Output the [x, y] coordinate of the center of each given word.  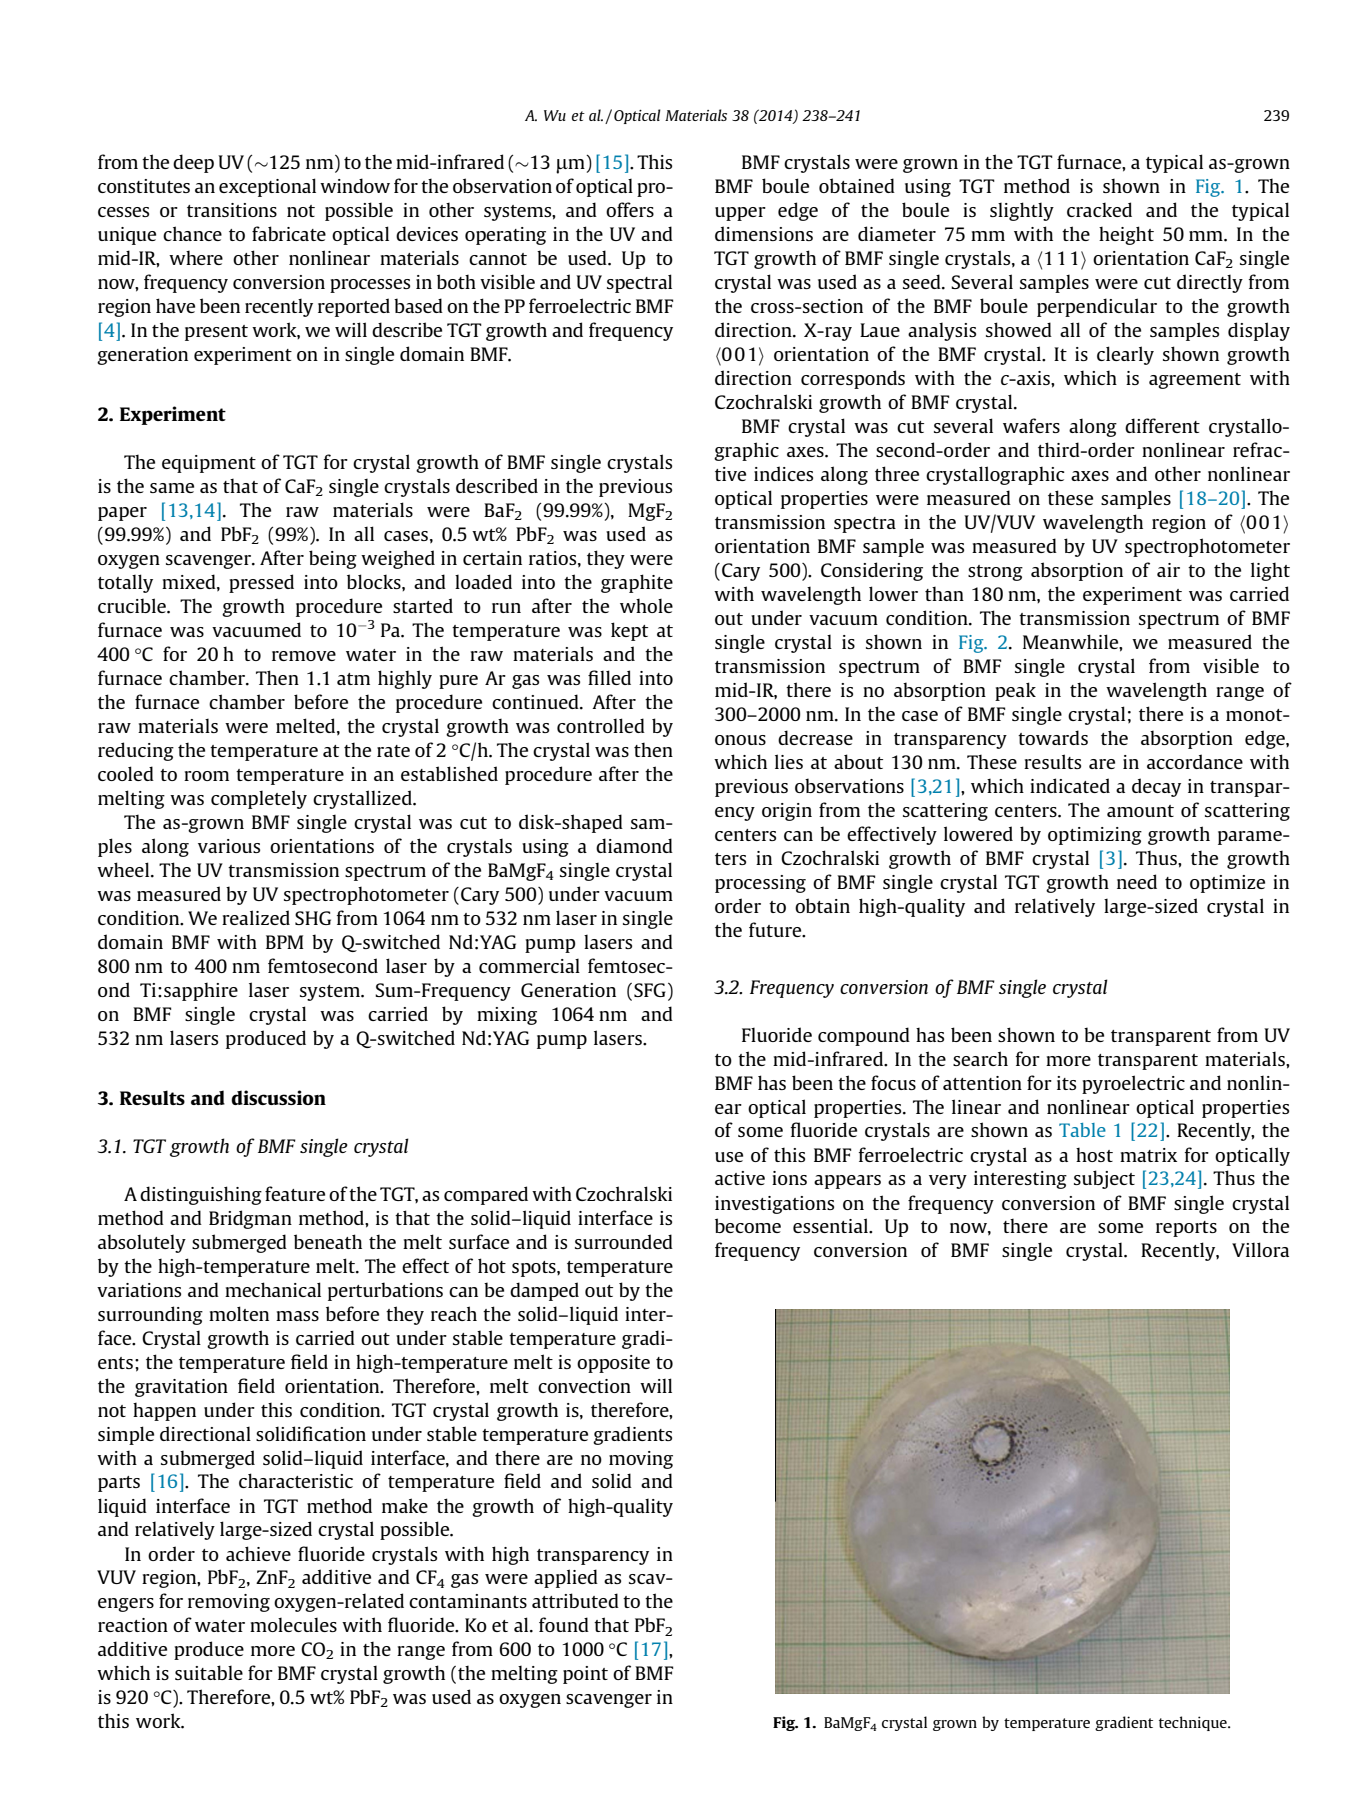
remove [304, 656]
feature [295, 1193]
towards [1053, 737]
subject [1104, 1179]
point [585, 1675]
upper [740, 214]
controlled [601, 725]
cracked [1099, 209]
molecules [293, 1625]
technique [1194, 1723]
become [748, 1225]
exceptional [267, 187]
